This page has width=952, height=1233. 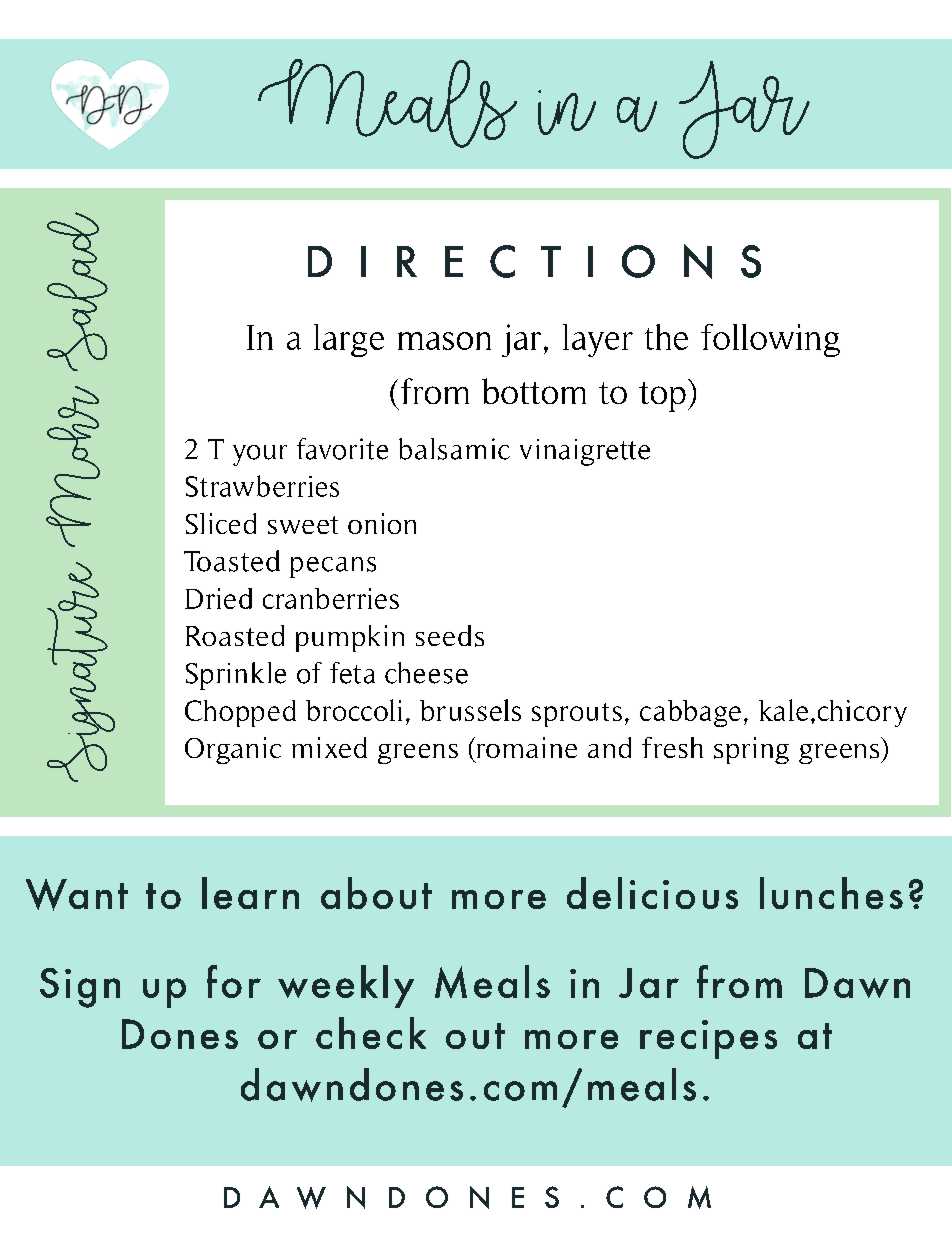 I want to click on Sprinkle, so click(x=236, y=676).
